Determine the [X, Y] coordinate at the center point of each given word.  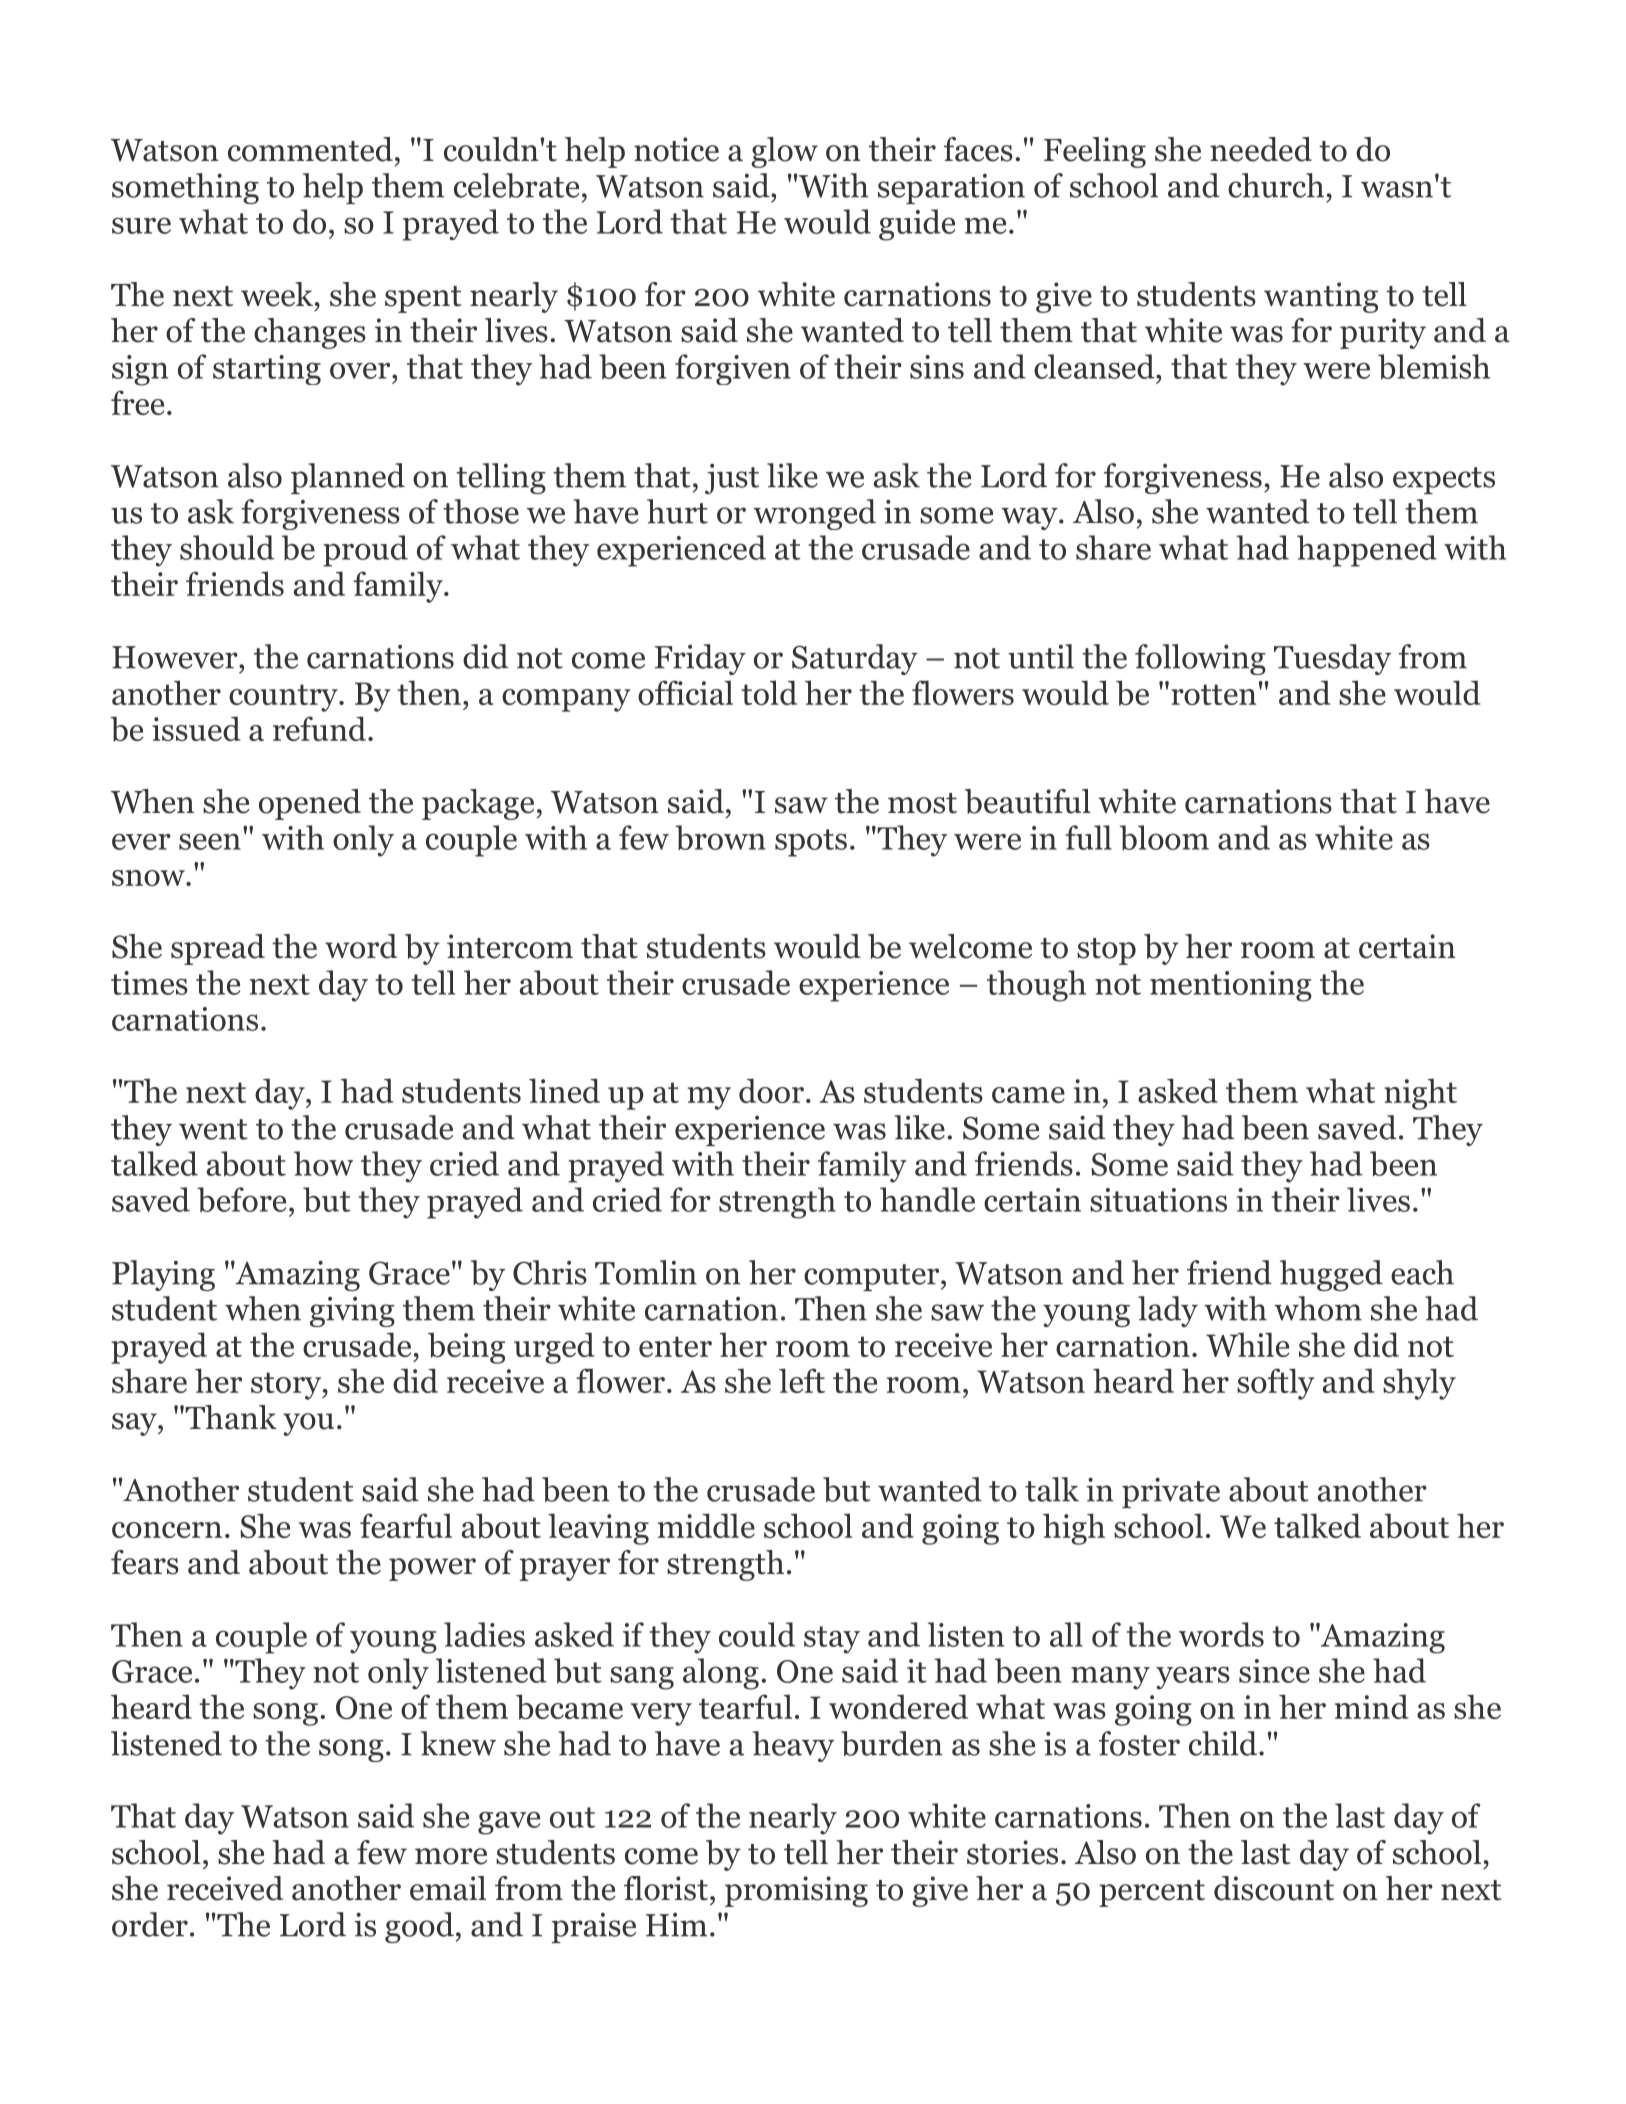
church [1276, 185]
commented [310, 149]
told [769, 692]
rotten [1213, 694]
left [802, 1380]
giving [352, 1311]
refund [319, 728]
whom [1318, 1308]
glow [784, 152]
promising [796, 1891]
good [419, 1927]
